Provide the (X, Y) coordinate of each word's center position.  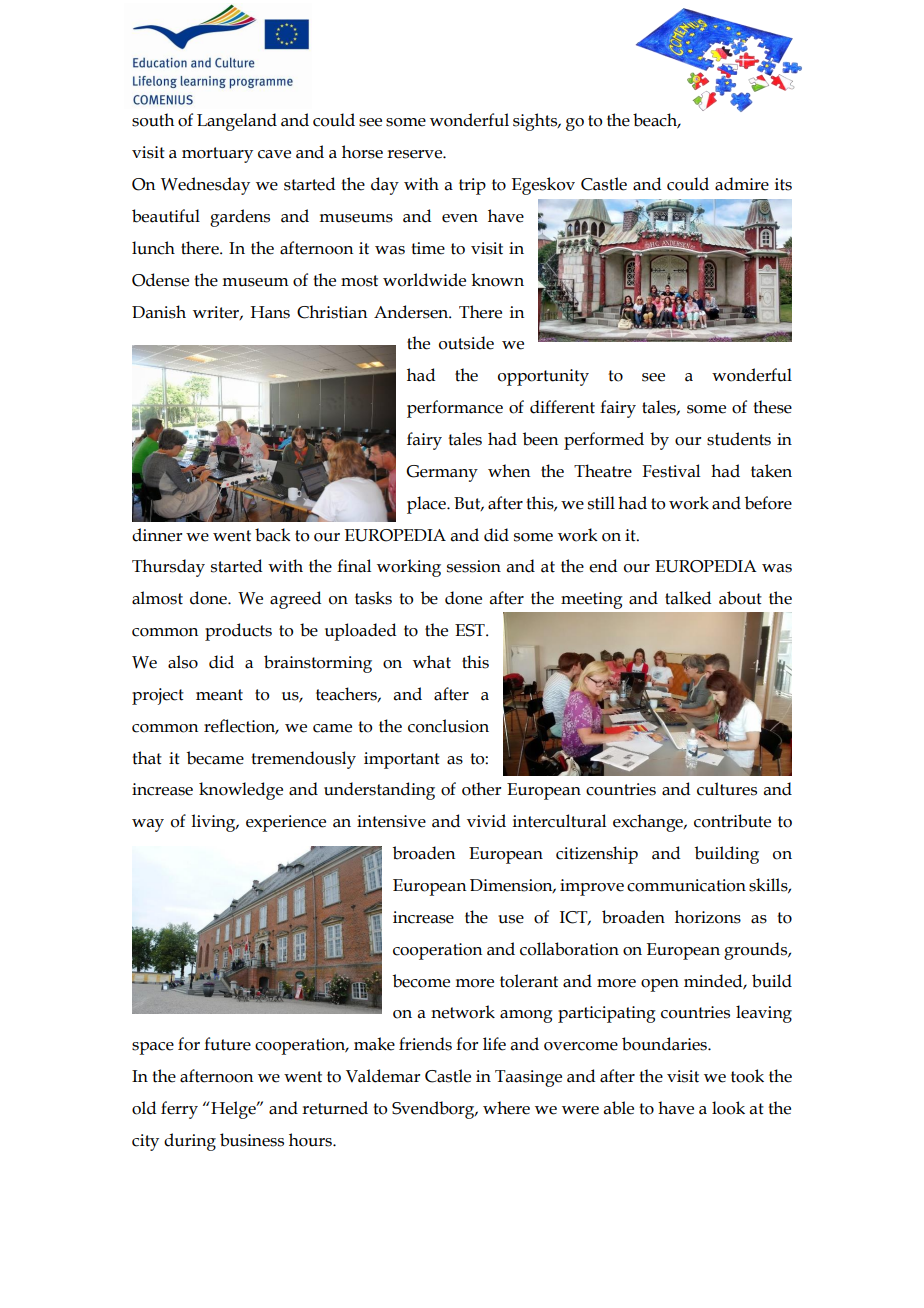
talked (688, 598)
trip (472, 186)
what (432, 662)
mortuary (217, 155)
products (238, 632)
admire (742, 184)
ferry (179, 1110)
